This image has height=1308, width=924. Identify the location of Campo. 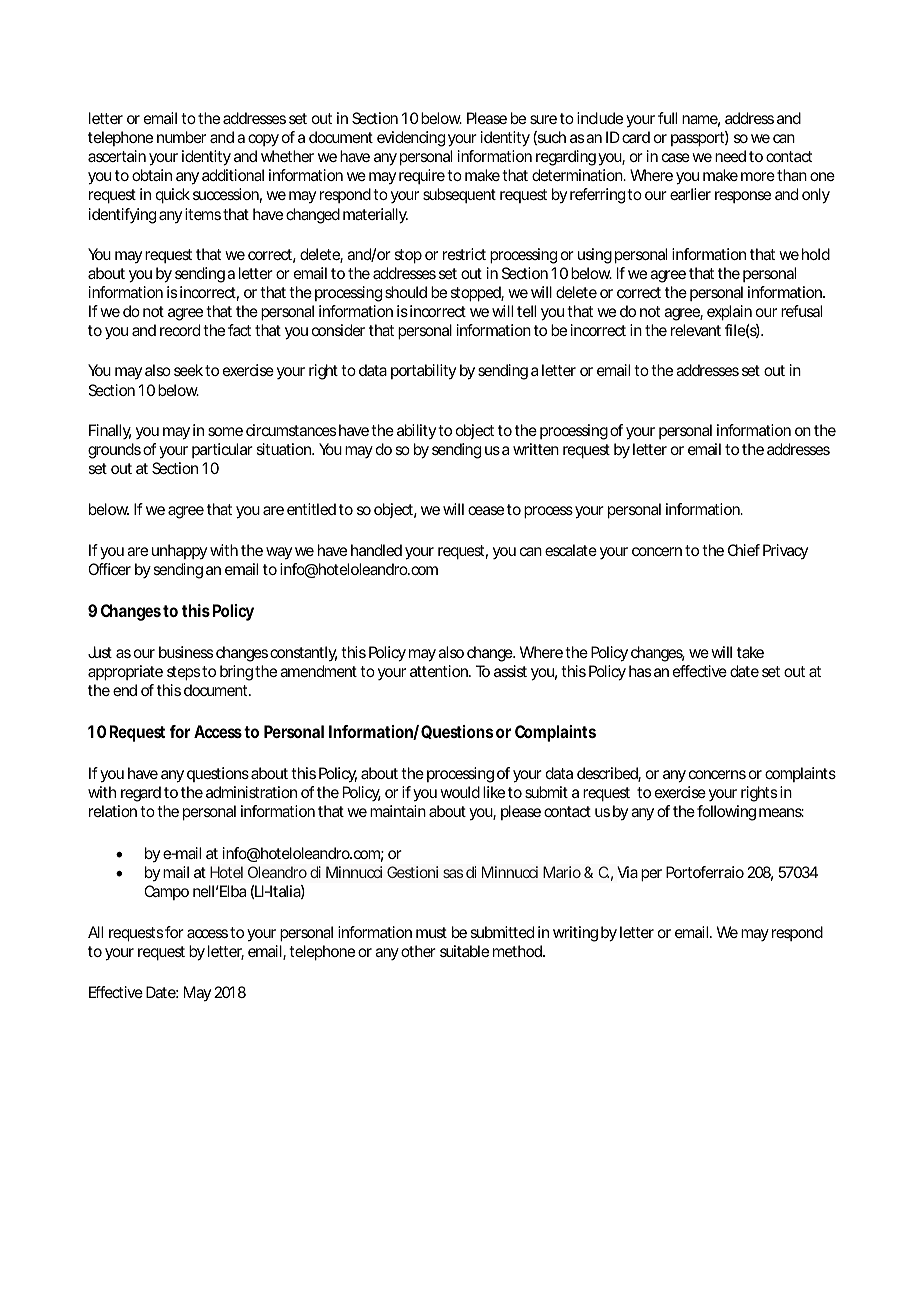
(166, 892).
